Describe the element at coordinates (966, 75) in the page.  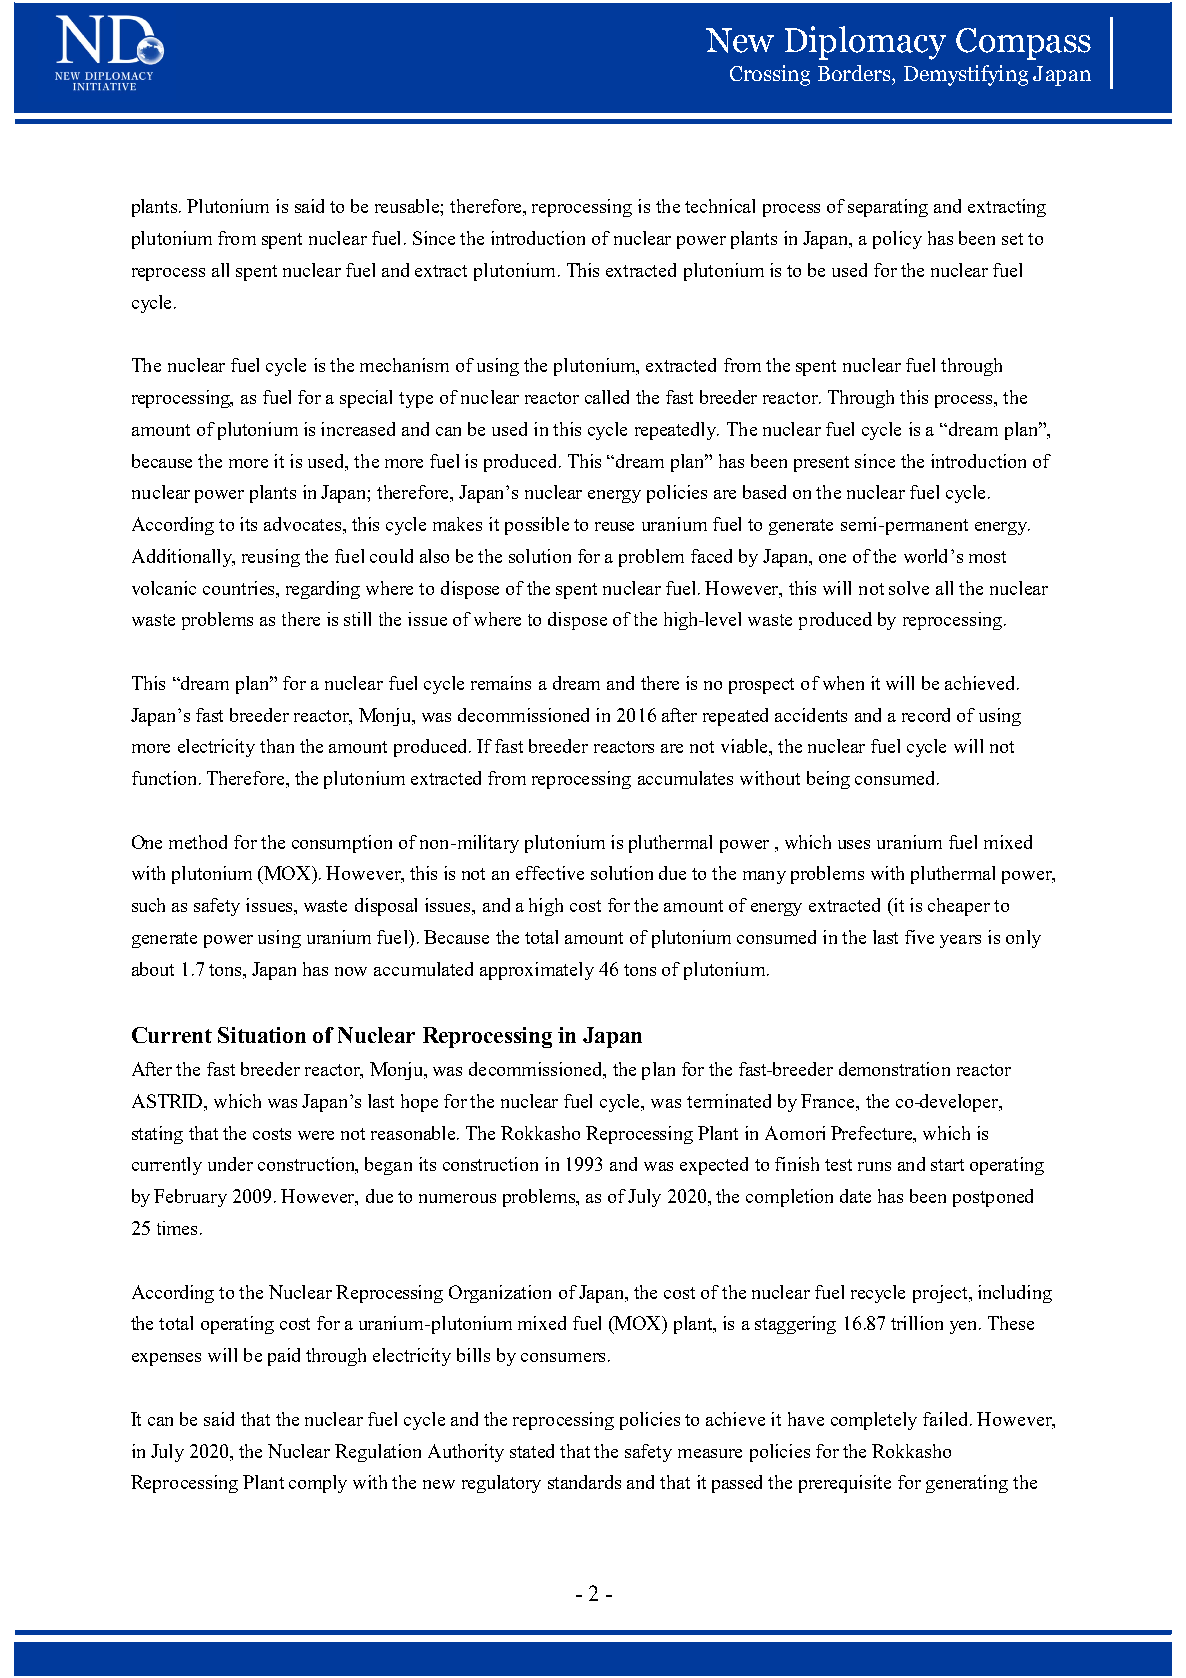
I see `Demystifying` at that location.
